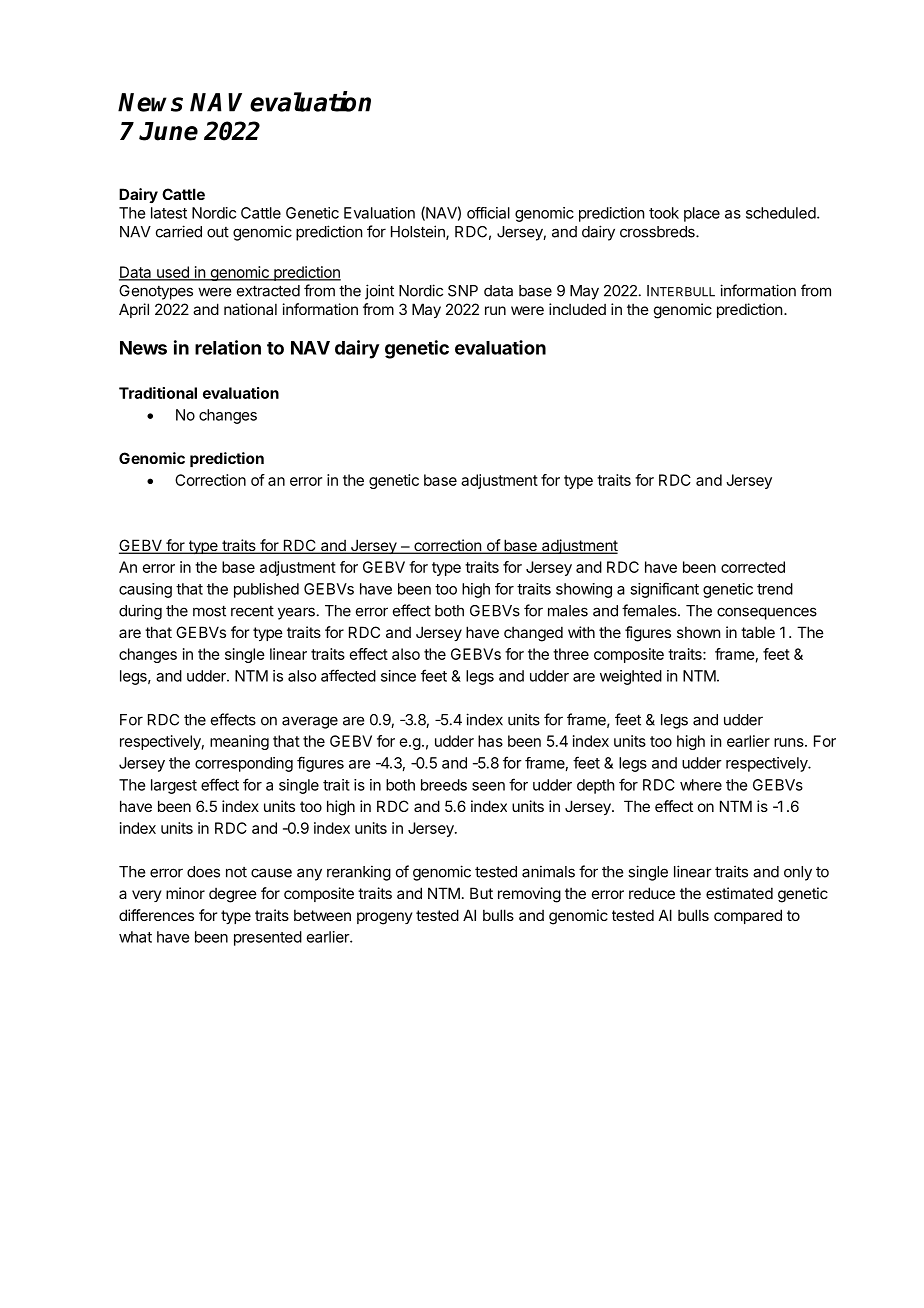 This screenshot has height=1308, width=924. What do you see at coordinates (753, 567) in the screenshot?
I see `corrected` at bounding box center [753, 567].
